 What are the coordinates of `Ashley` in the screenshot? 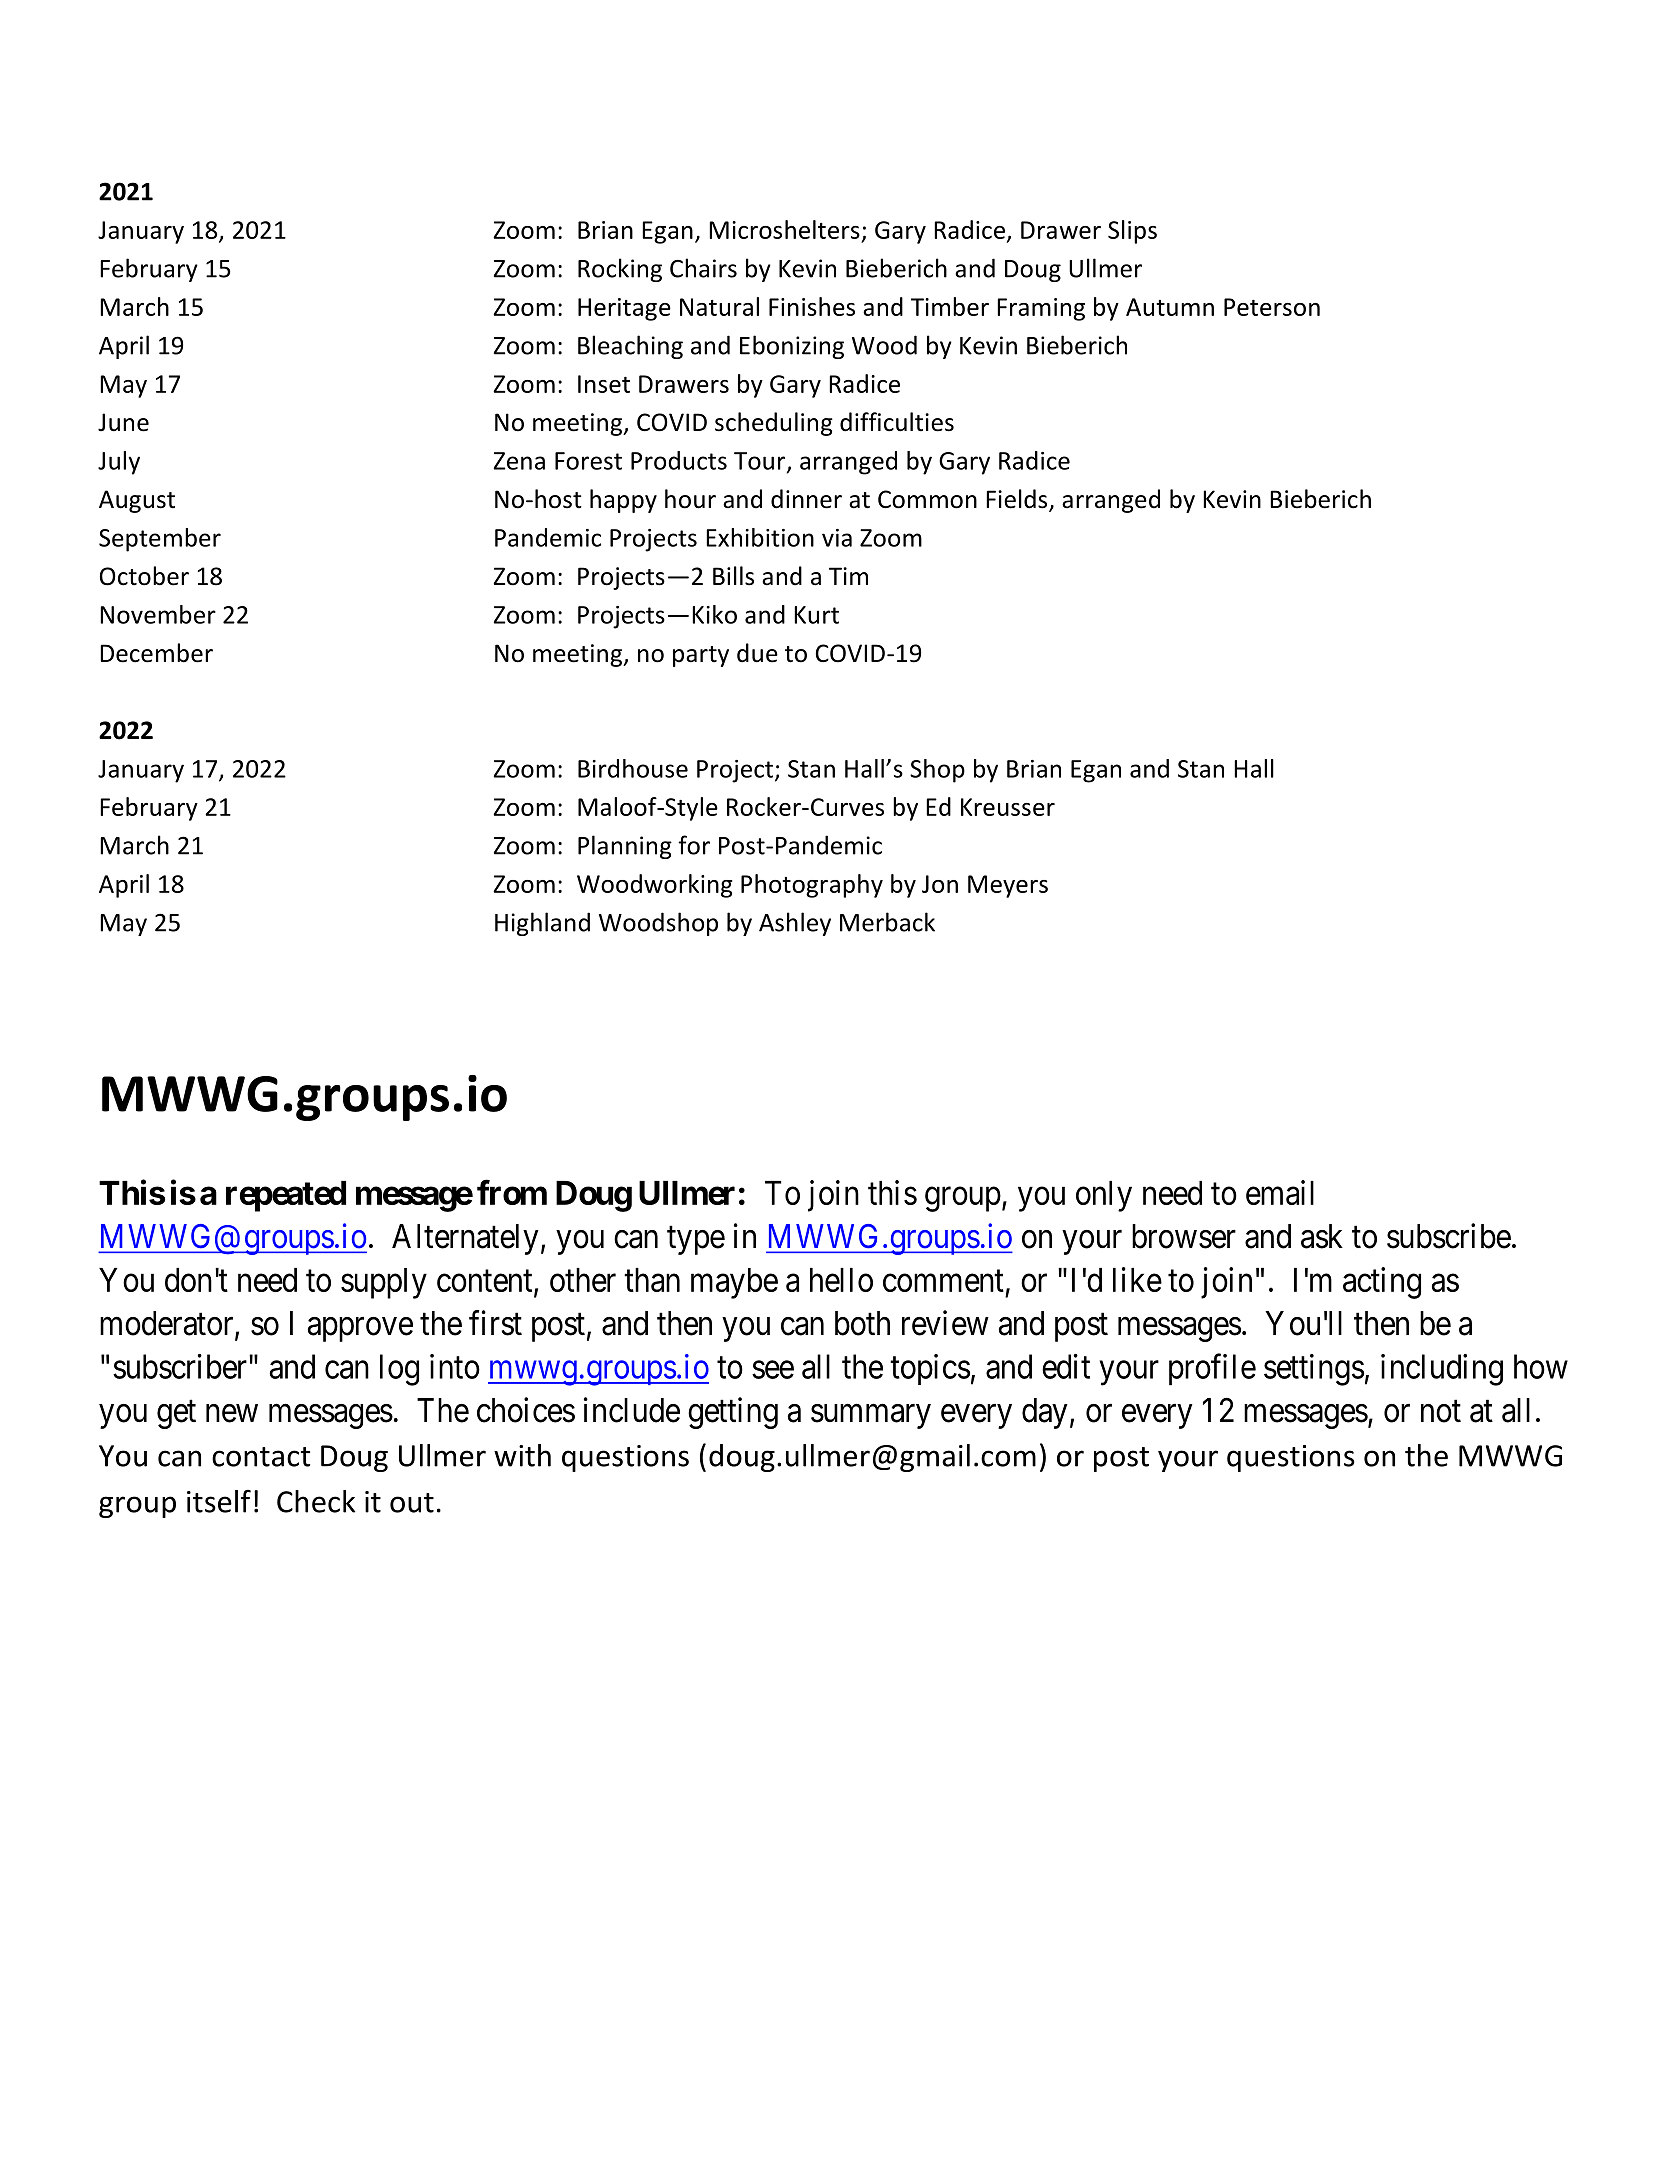 It's located at (795, 924).
